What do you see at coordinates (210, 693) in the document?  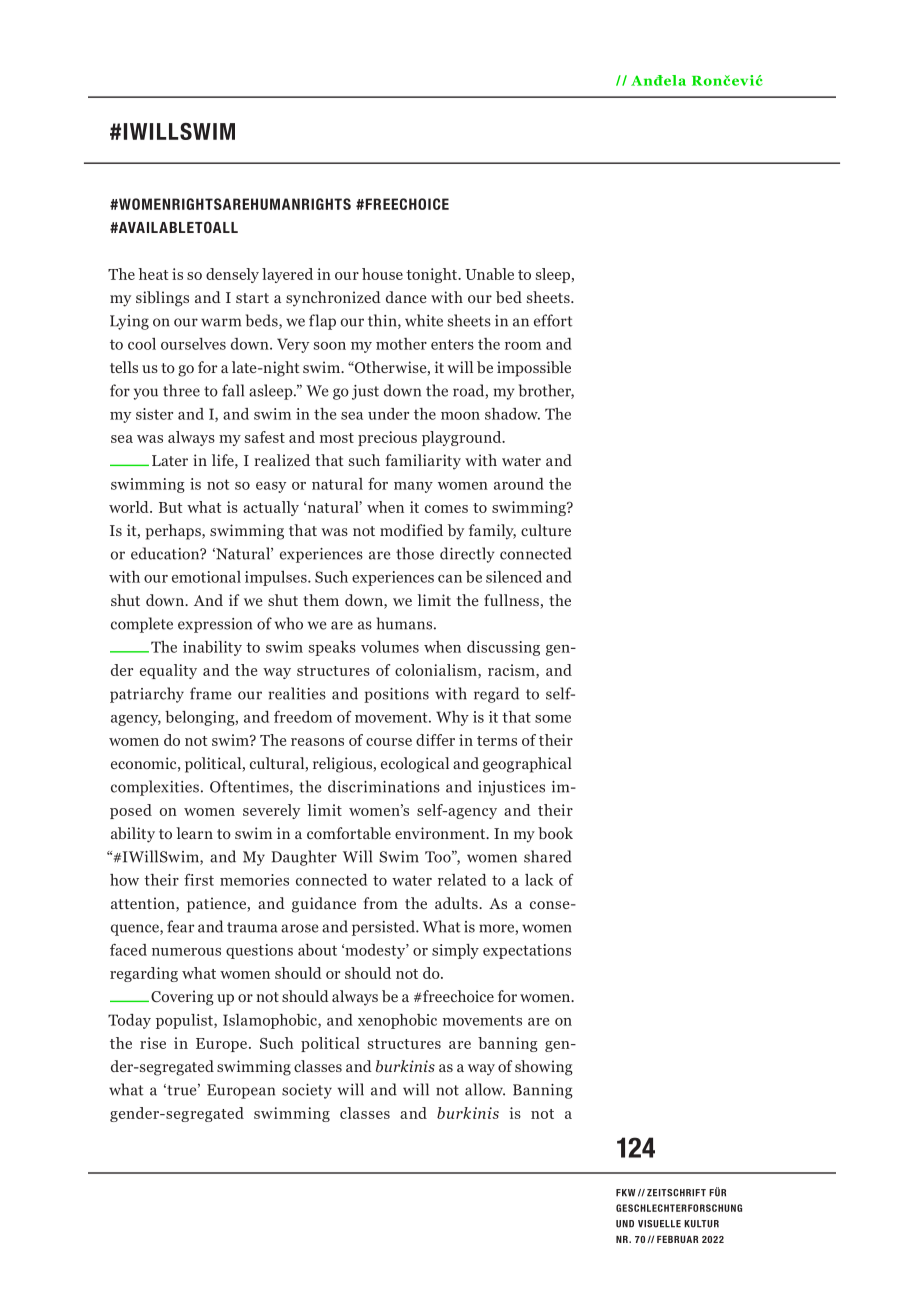 I see `frame` at bounding box center [210, 693].
